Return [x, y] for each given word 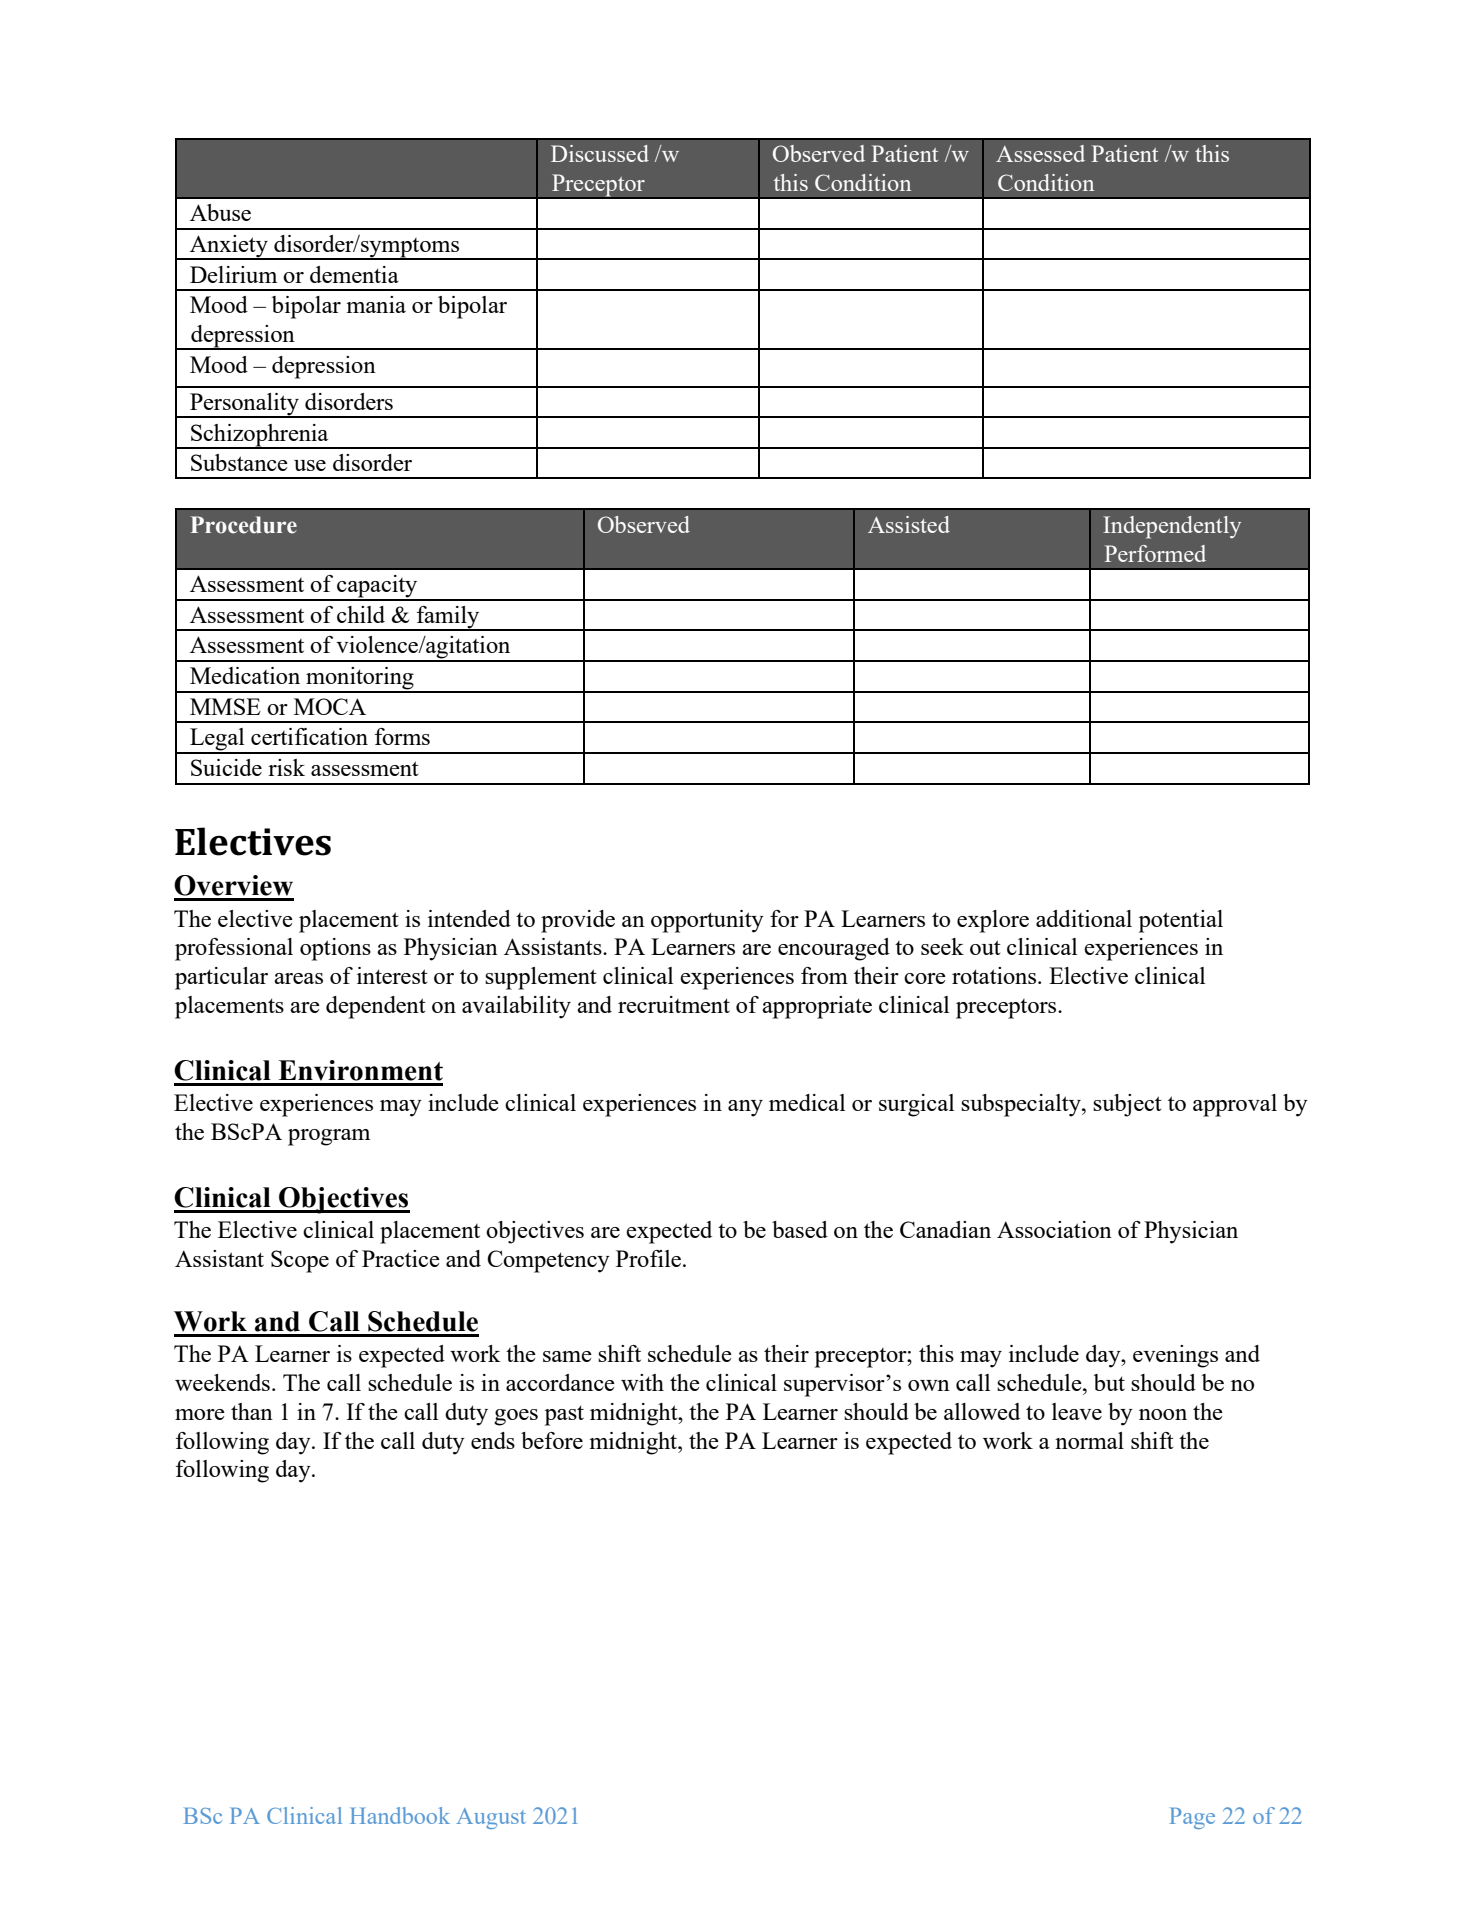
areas [298, 978]
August [491, 1818]
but [1109, 1382]
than [252, 1411]
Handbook [400, 1815]
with [642, 1382]
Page [1192, 1818]
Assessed [1040, 153]
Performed [1155, 553]
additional [1084, 918]
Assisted [909, 524]
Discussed [600, 153]
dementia [354, 274]
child [361, 614]
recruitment [674, 1004]
